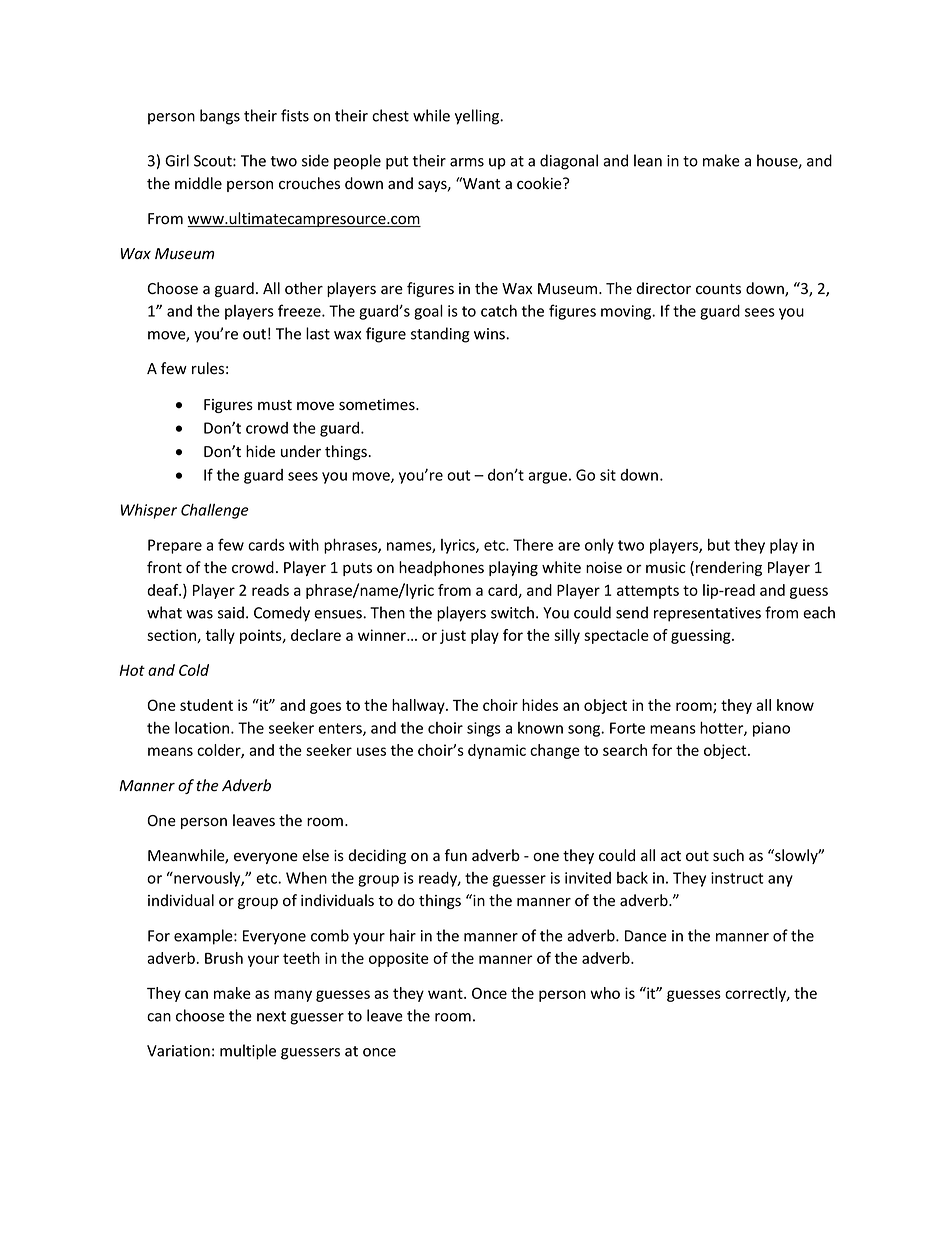  Describe the element at coordinates (547, 478) in the screenshot. I see `argue` at that location.
